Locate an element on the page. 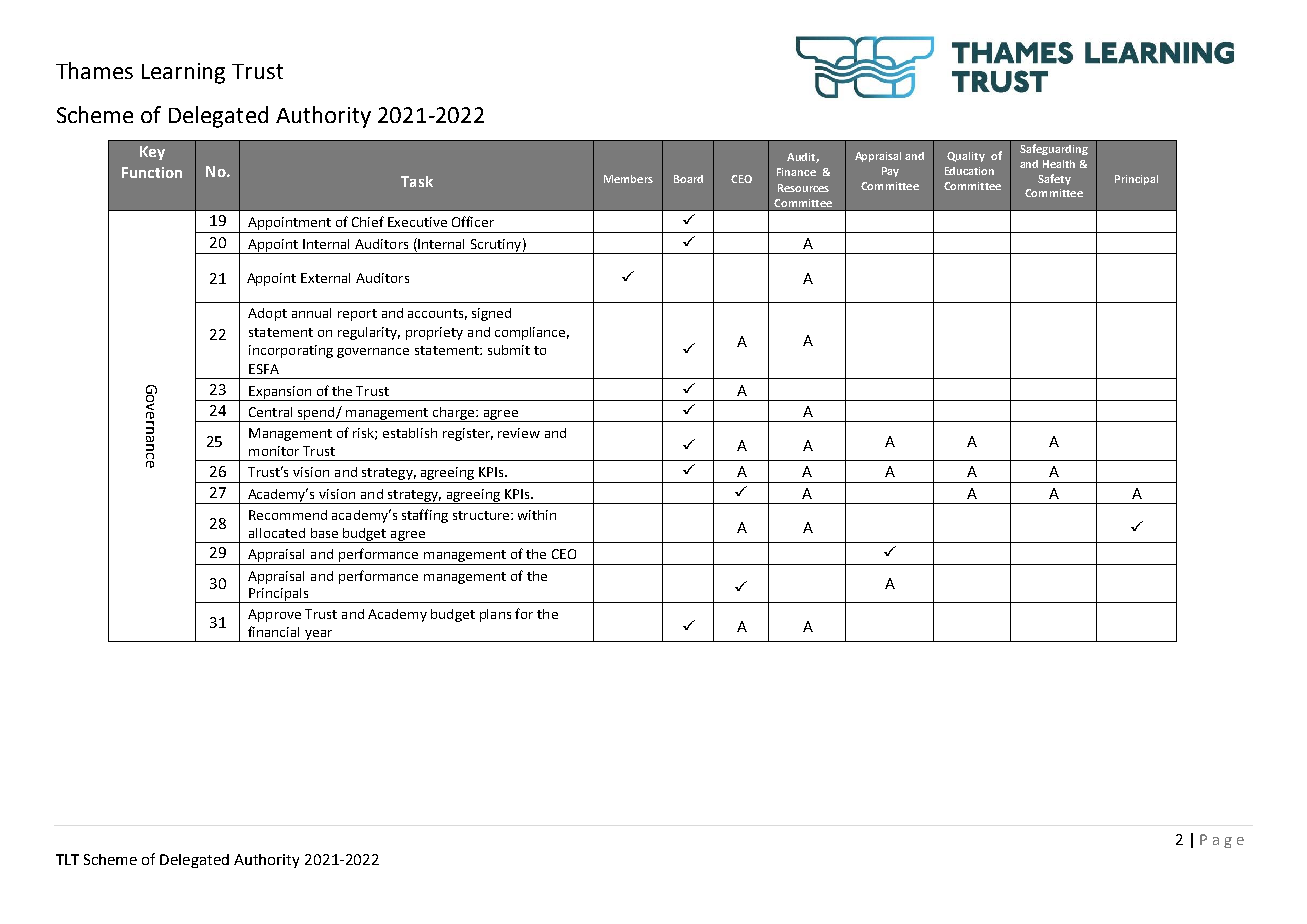 Image resolution: width=1307 pixels, height=924 pixels. within is located at coordinates (537, 515).
